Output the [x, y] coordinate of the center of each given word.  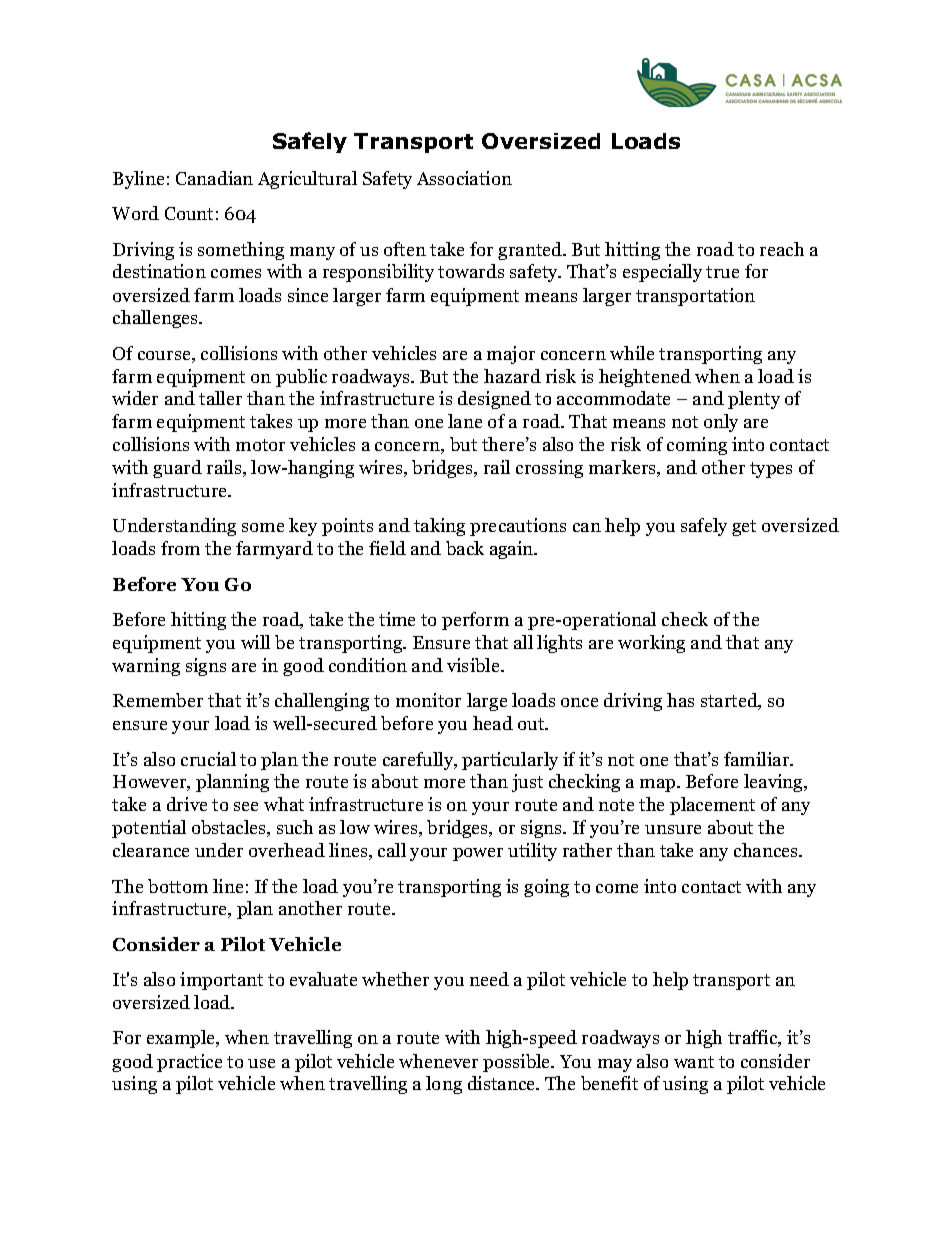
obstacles [230, 828]
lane [465, 421]
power [478, 854]
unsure [673, 829]
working [651, 644]
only [721, 423]
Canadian [214, 178]
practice [189, 1063]
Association [464, 178]
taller [220, 398]
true [722, 272]
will [255, 642]
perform [475, 621]
